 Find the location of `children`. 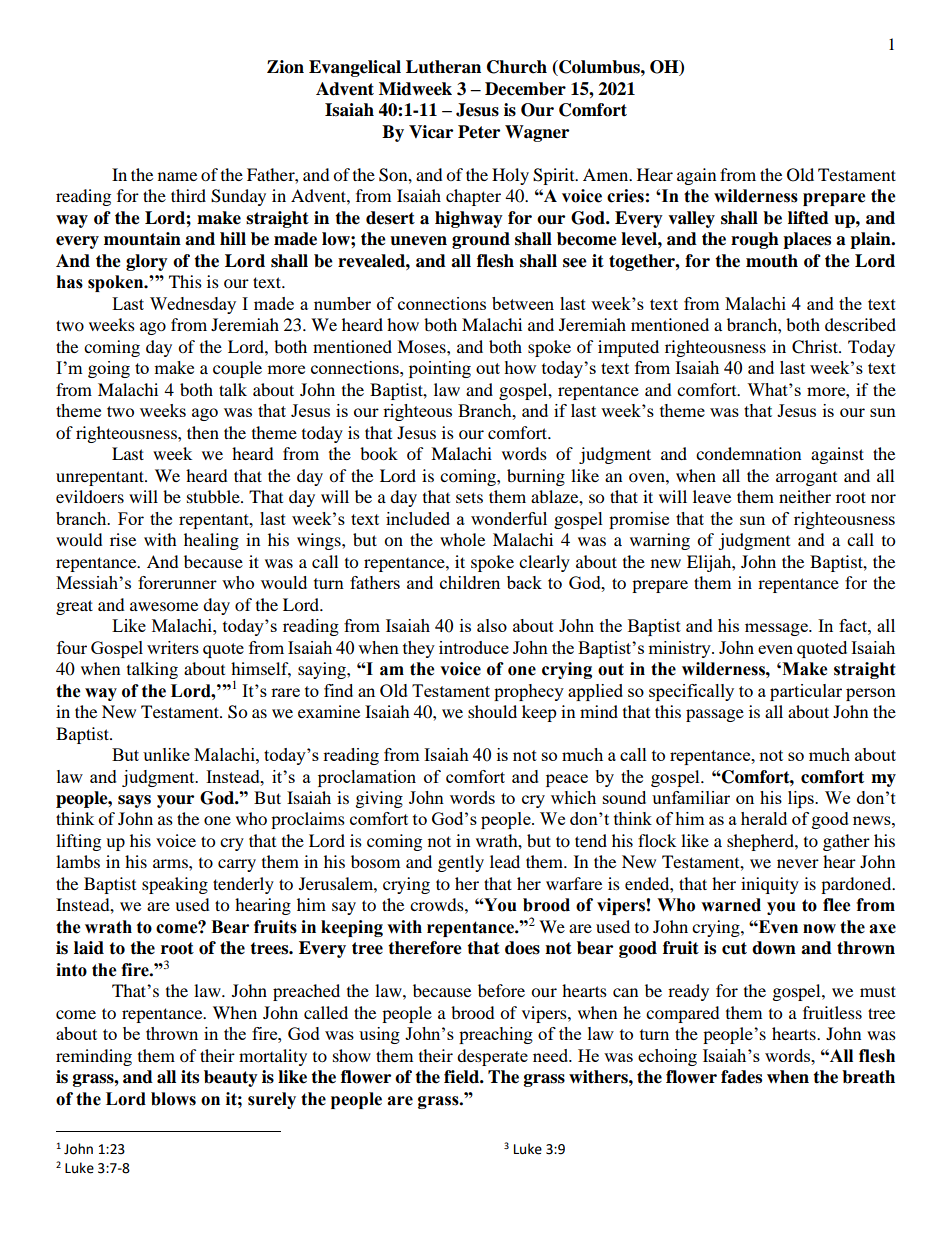

children is located at coordinates (470, 582).
